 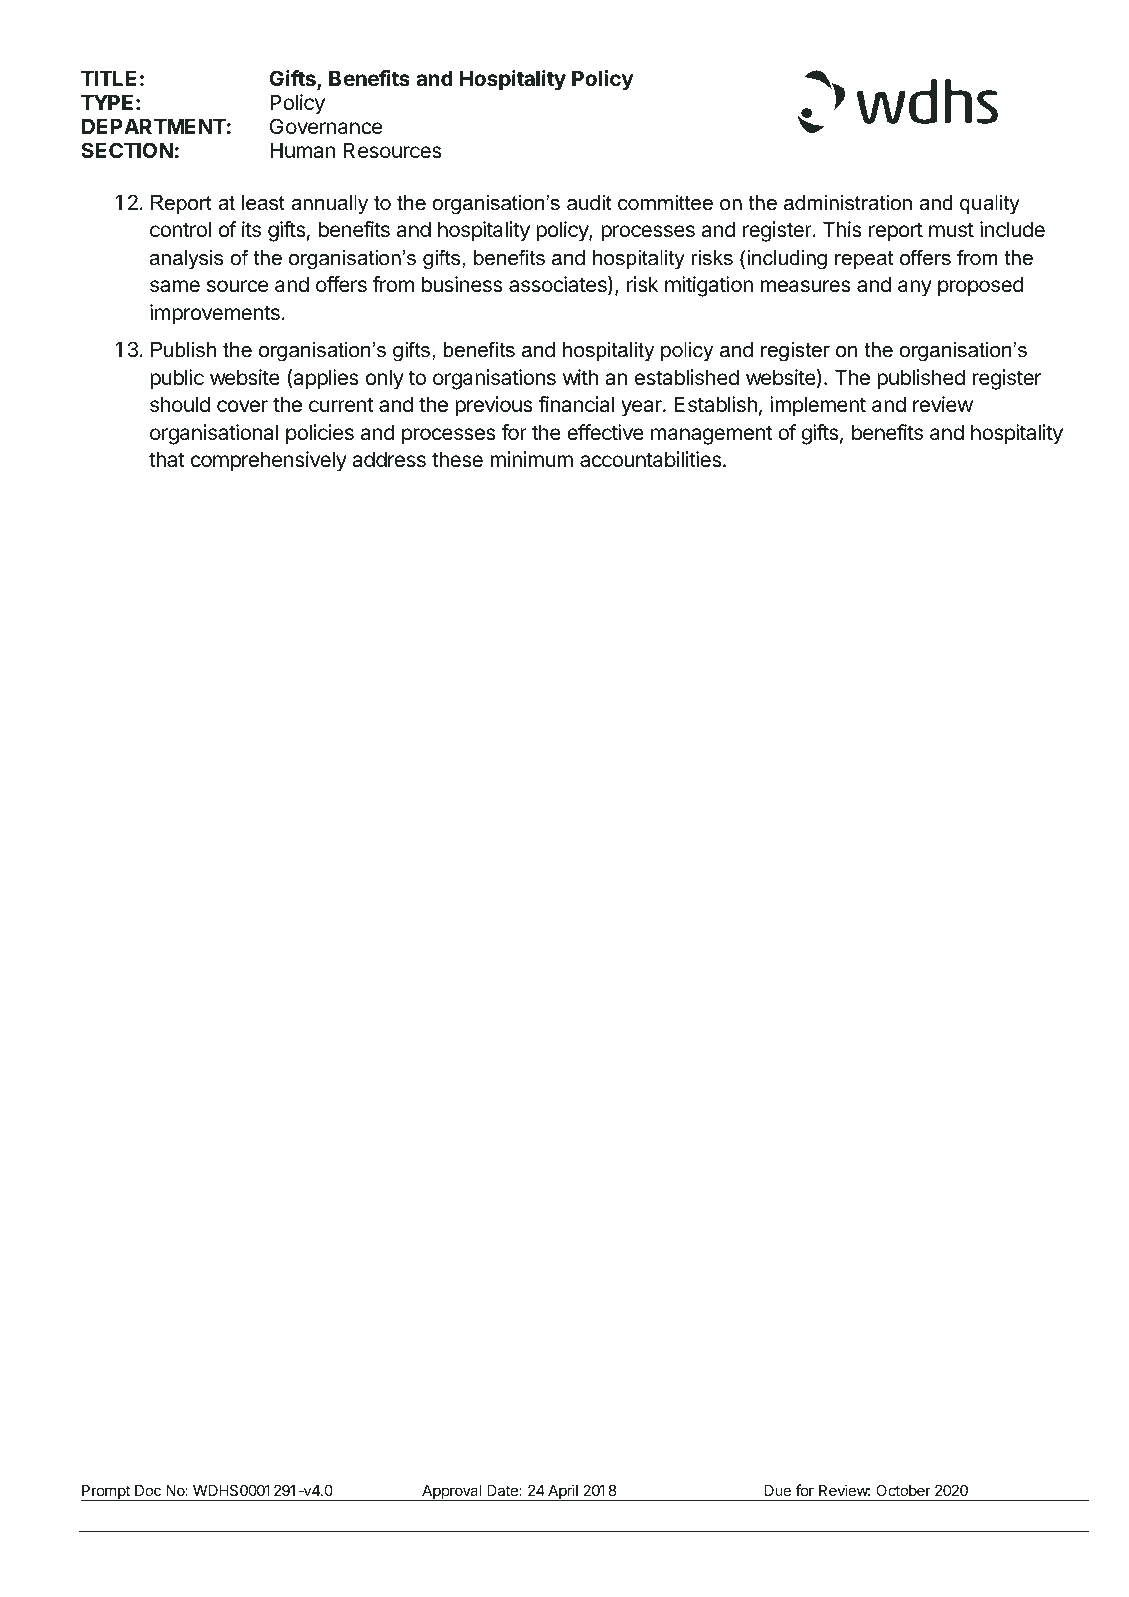 What do you see at coordinates (903, 1490) in the document?
I see `October` at bounding box center [903, 1490].
